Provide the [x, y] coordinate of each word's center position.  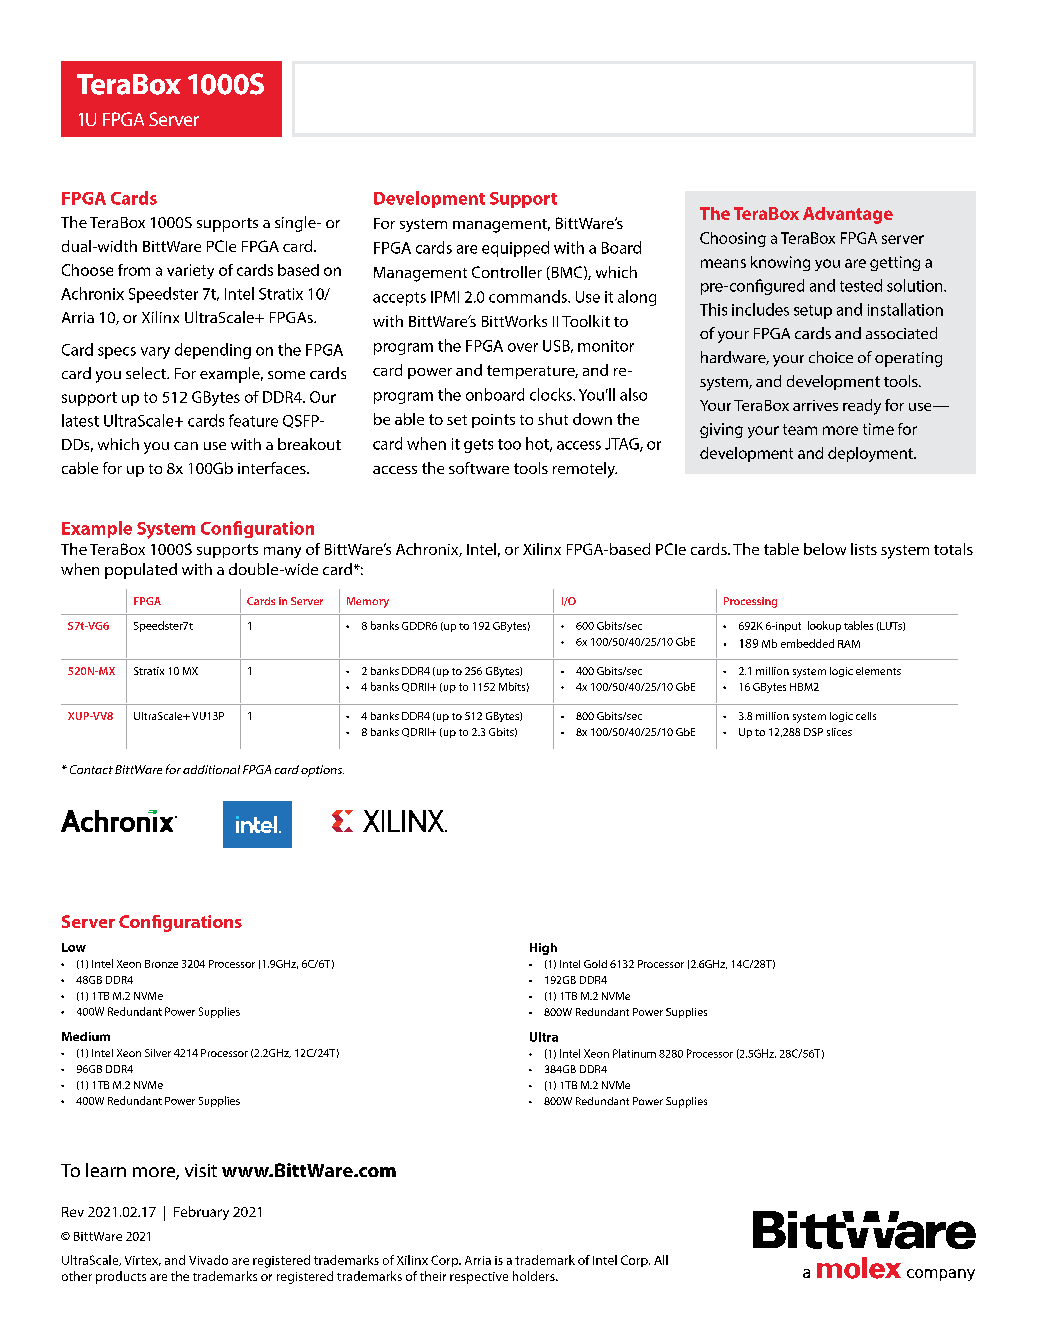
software [479, 468]
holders [535, 1276]
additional [211, 769]
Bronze [161, 964]
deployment [871, 454]
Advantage [848, 215]
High [543, 949]
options [322, 771]
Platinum [634, 1053]
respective [479, 1278]
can [186, 446]
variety [190, 271]
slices [839, 732]
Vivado [208, 1260]
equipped [515, 249]
